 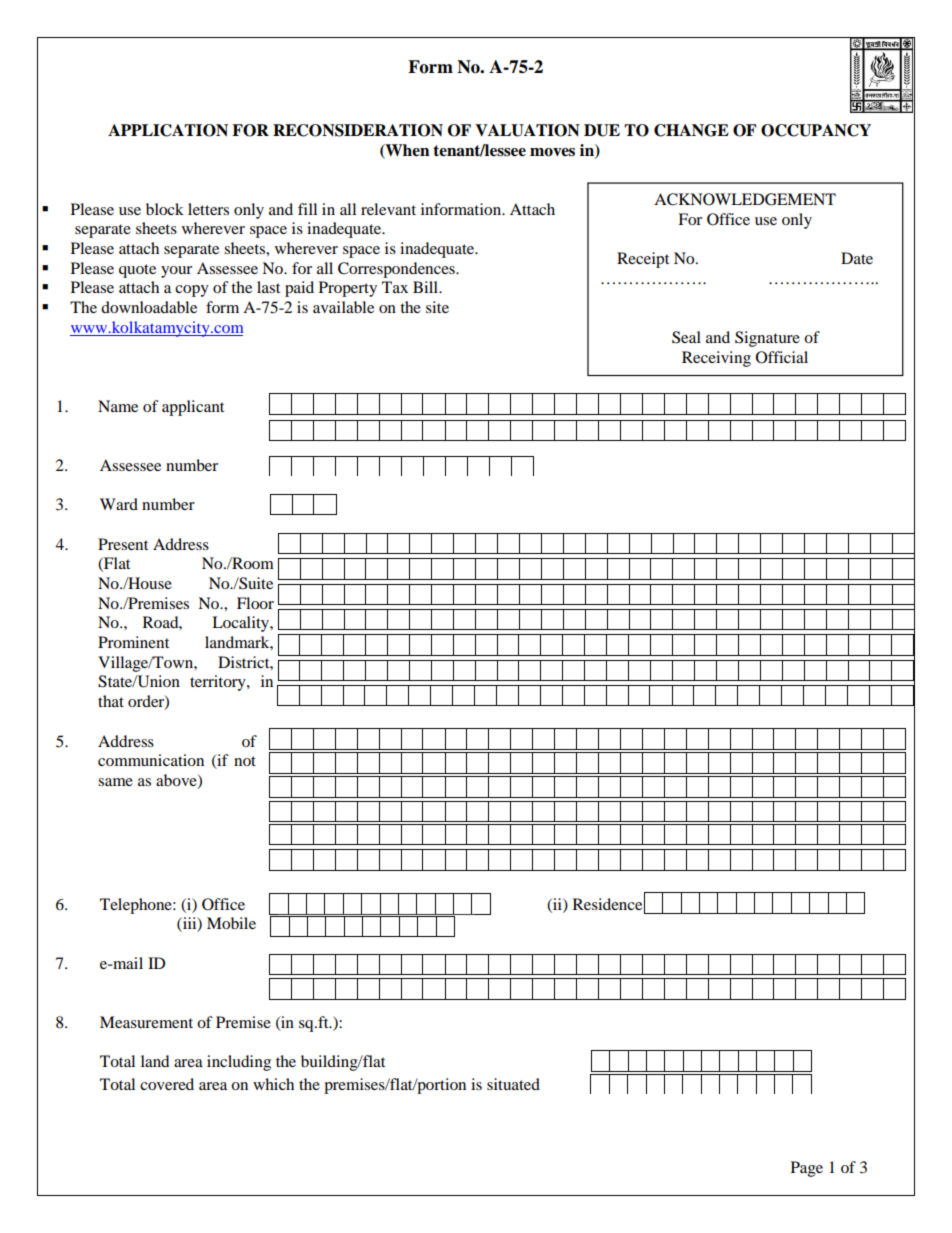 What do you see at coordinates (807, 1169) in the page?
I see `Page` at bounding box center [807, 1169].
